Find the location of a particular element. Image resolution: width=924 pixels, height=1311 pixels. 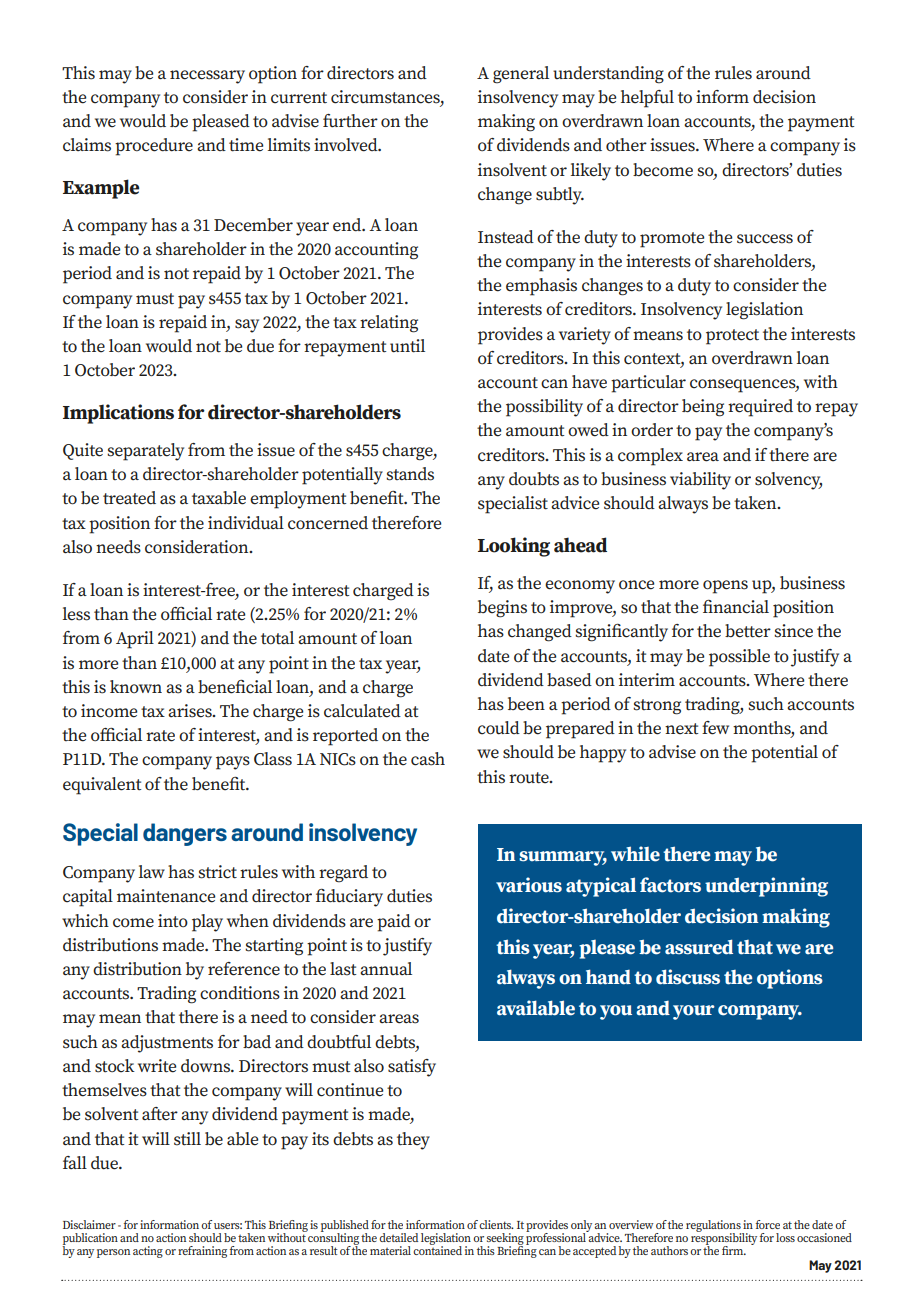

dangers is located at coordinates (185, 834).
